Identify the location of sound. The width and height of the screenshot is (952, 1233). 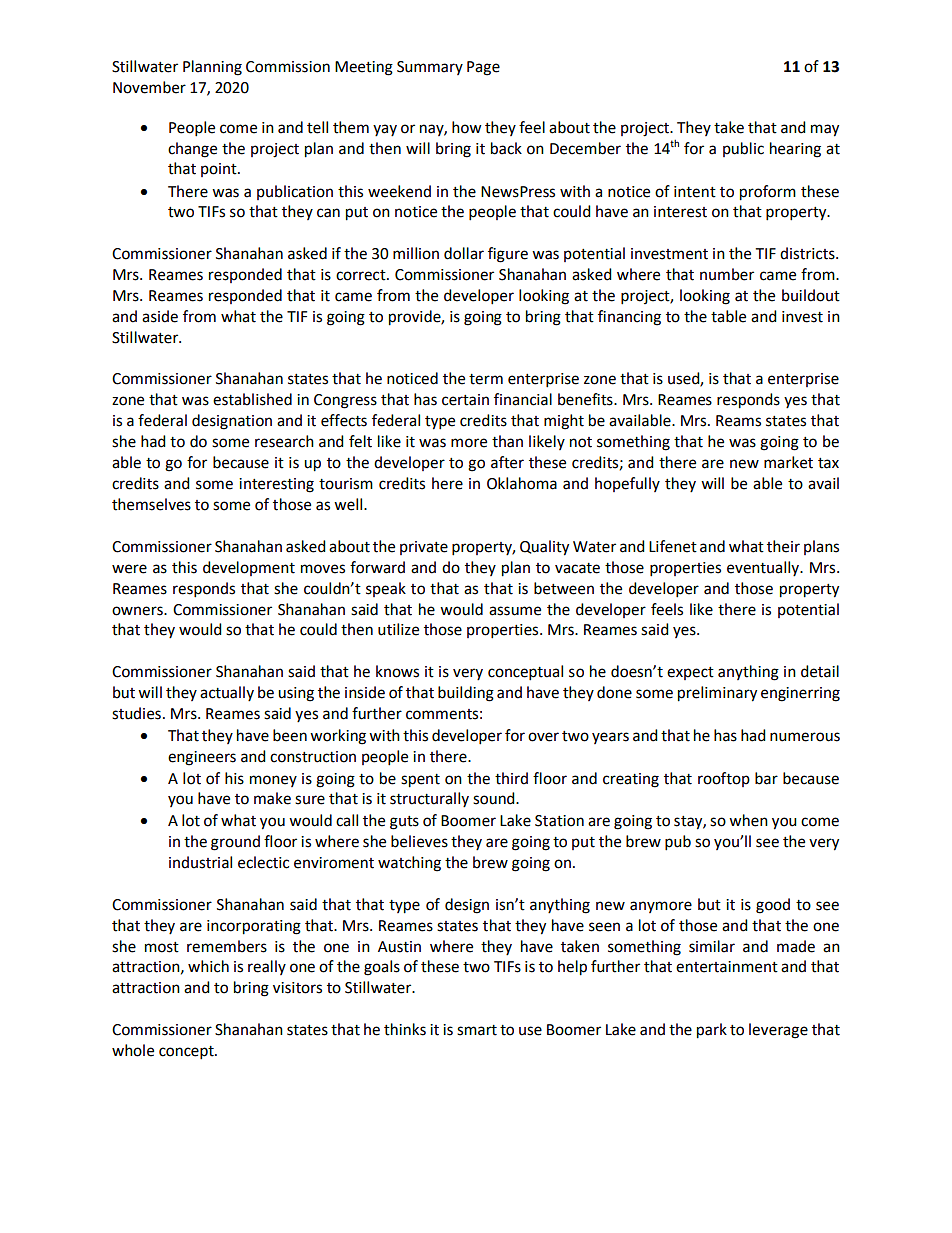
(495, 798).
